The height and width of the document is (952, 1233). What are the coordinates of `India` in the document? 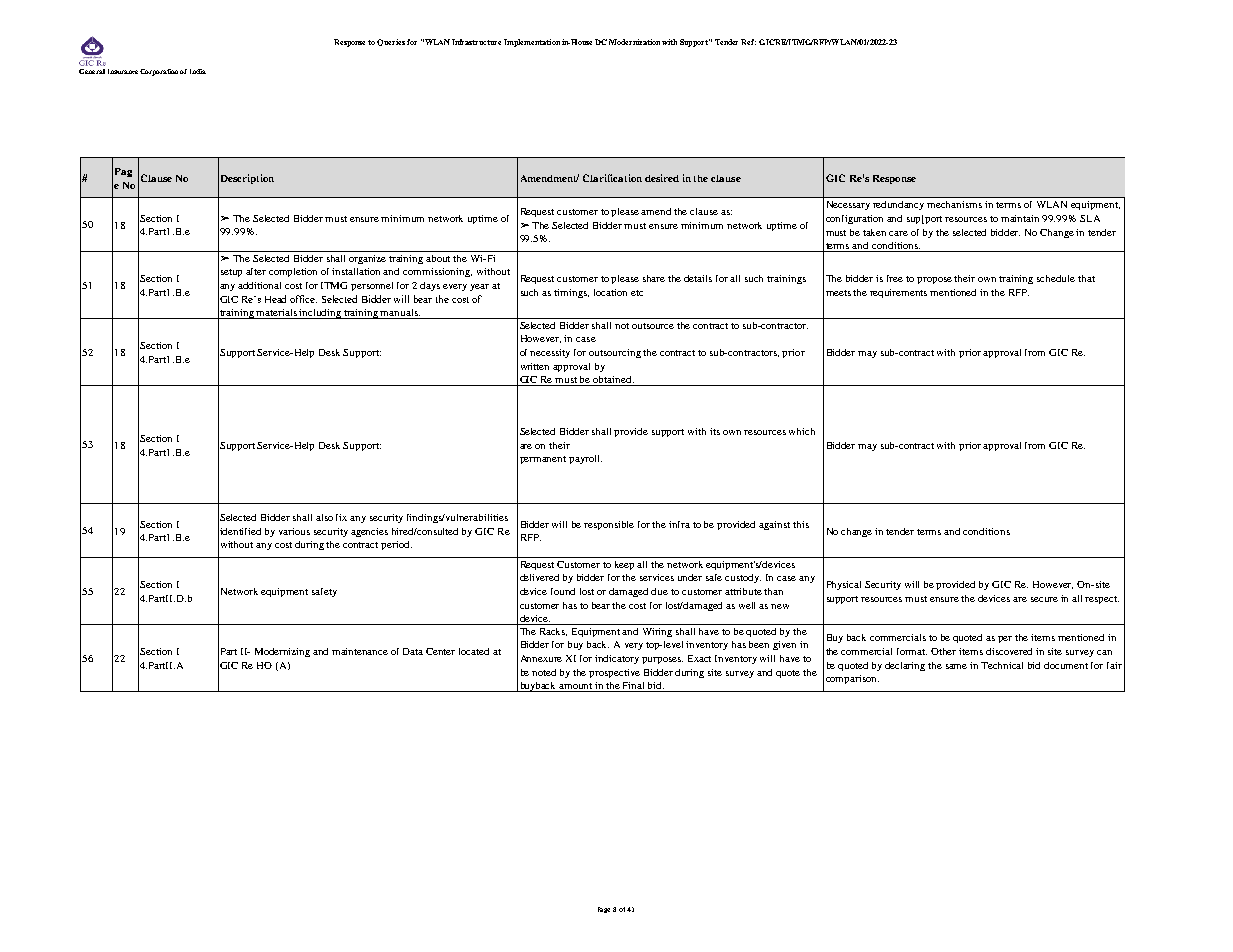 It's located at (198, 71).
